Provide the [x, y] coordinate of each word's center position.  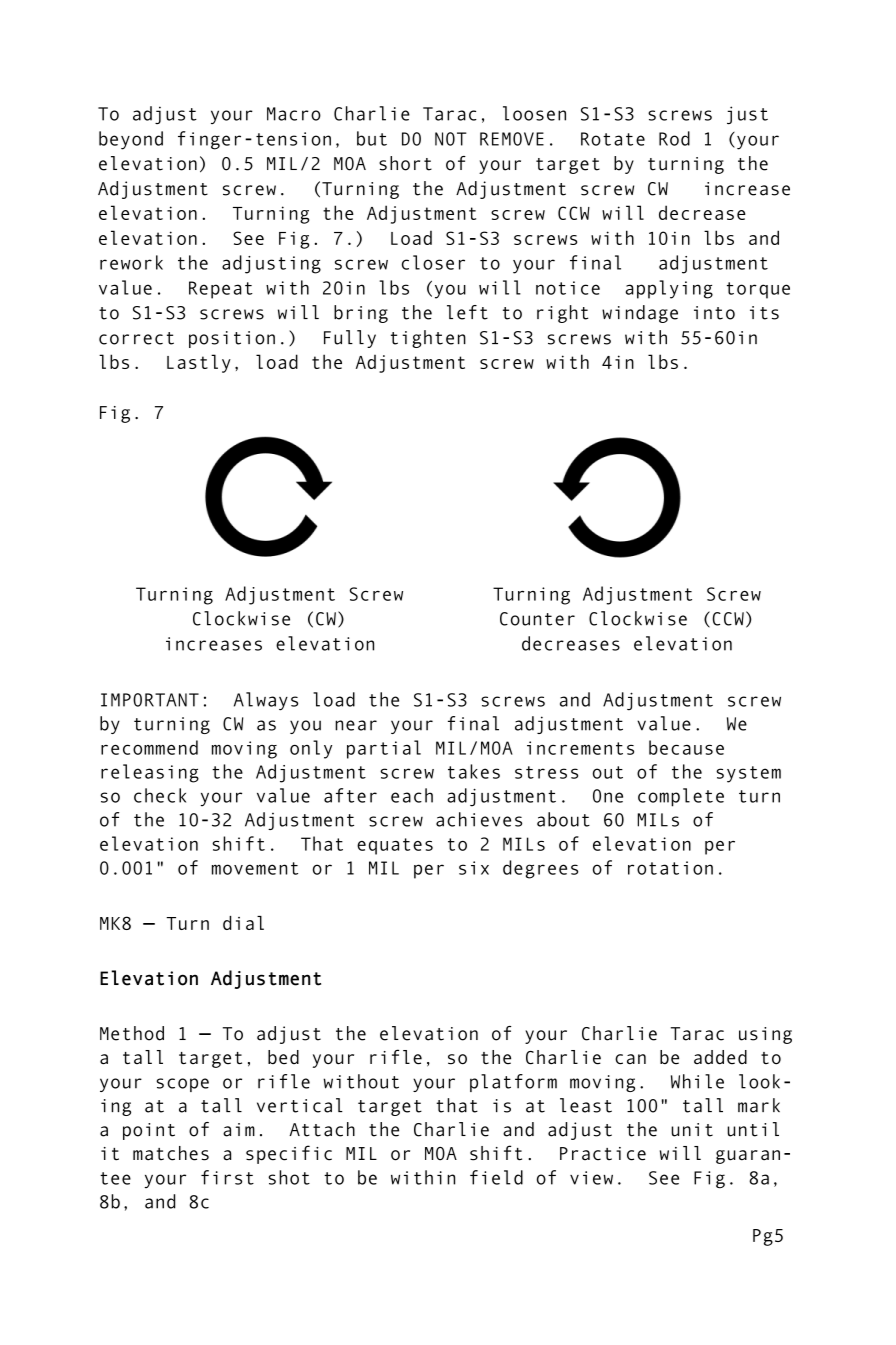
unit [692, 1130]
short [405, 163]
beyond [131, 140]
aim [239, 1130]
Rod [674, 138]
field [496, 1177]
